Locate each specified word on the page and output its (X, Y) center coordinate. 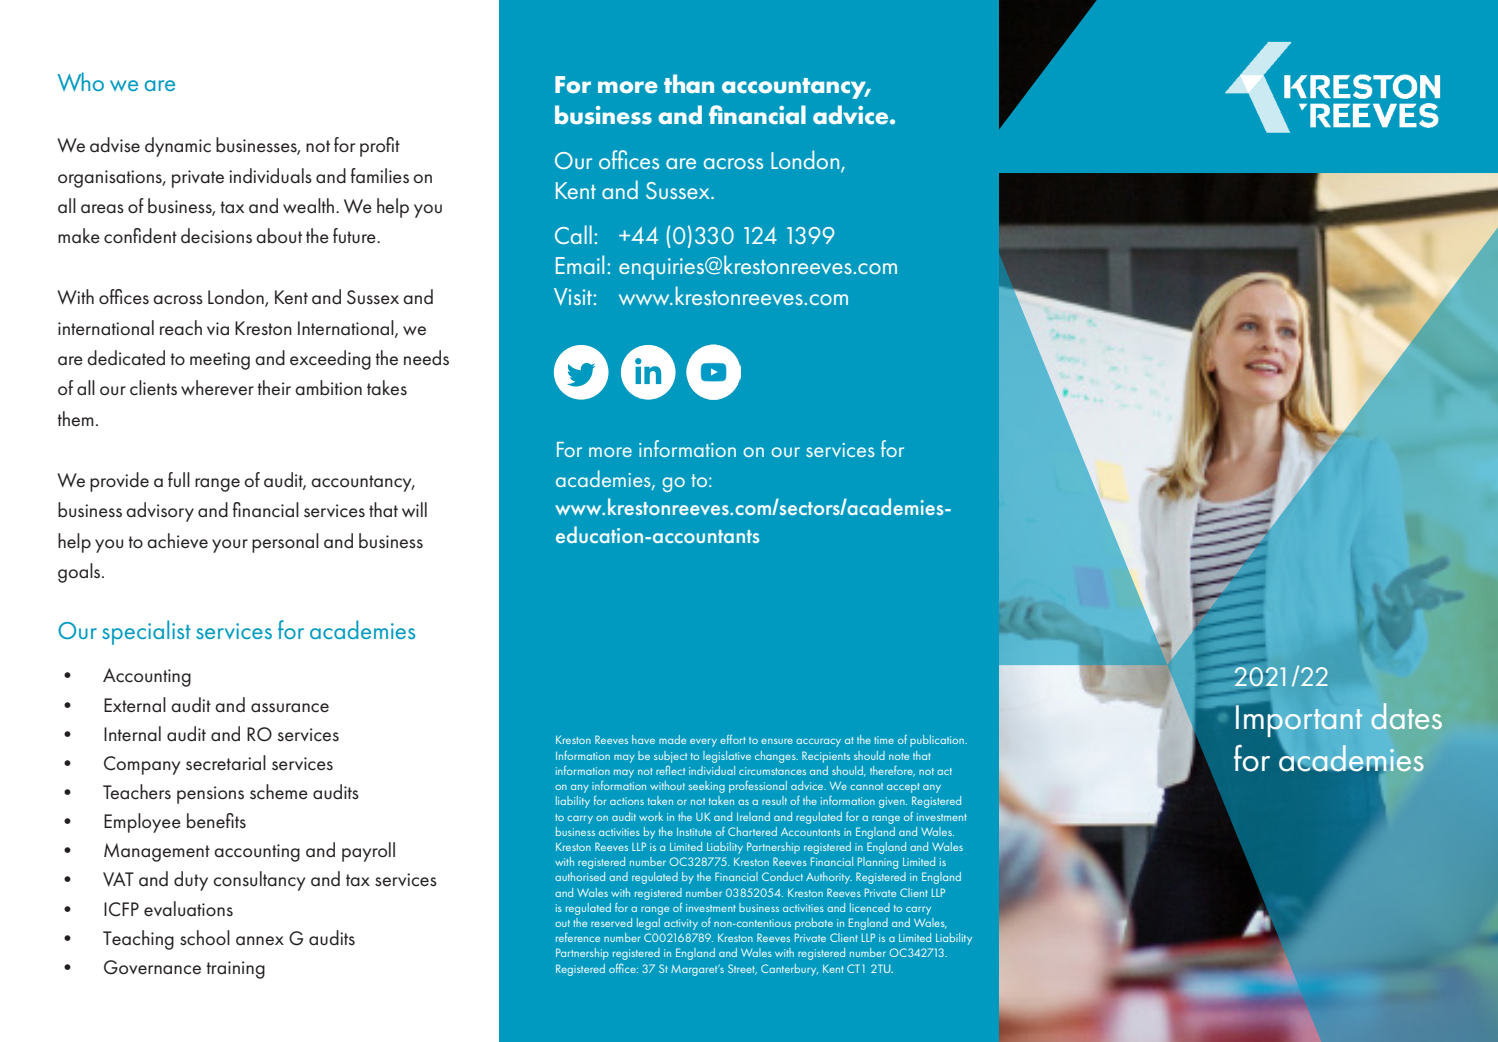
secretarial (226, 763)
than (689, 83)
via (218, 329)
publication (938, 741)
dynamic (178, 147)
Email (580, 264)
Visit (574, 296)
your (230, 546)
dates (1406, 716)
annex (260, 941)
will (414, 509)
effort (733, 739)
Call (573, 234)
